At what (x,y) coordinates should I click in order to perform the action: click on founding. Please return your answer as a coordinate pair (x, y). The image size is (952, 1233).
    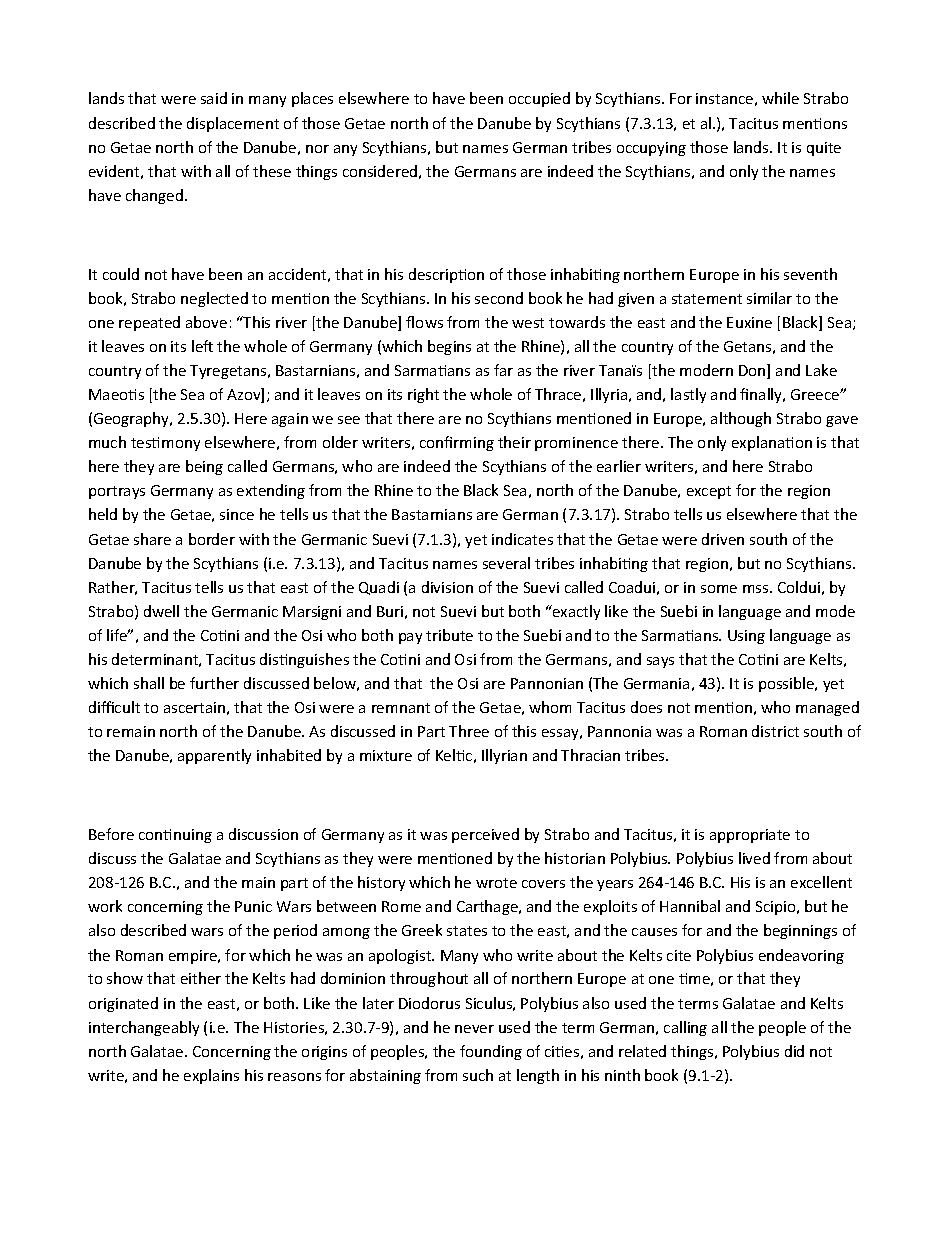
    Looking at the image, I should click on (491, 1052).
